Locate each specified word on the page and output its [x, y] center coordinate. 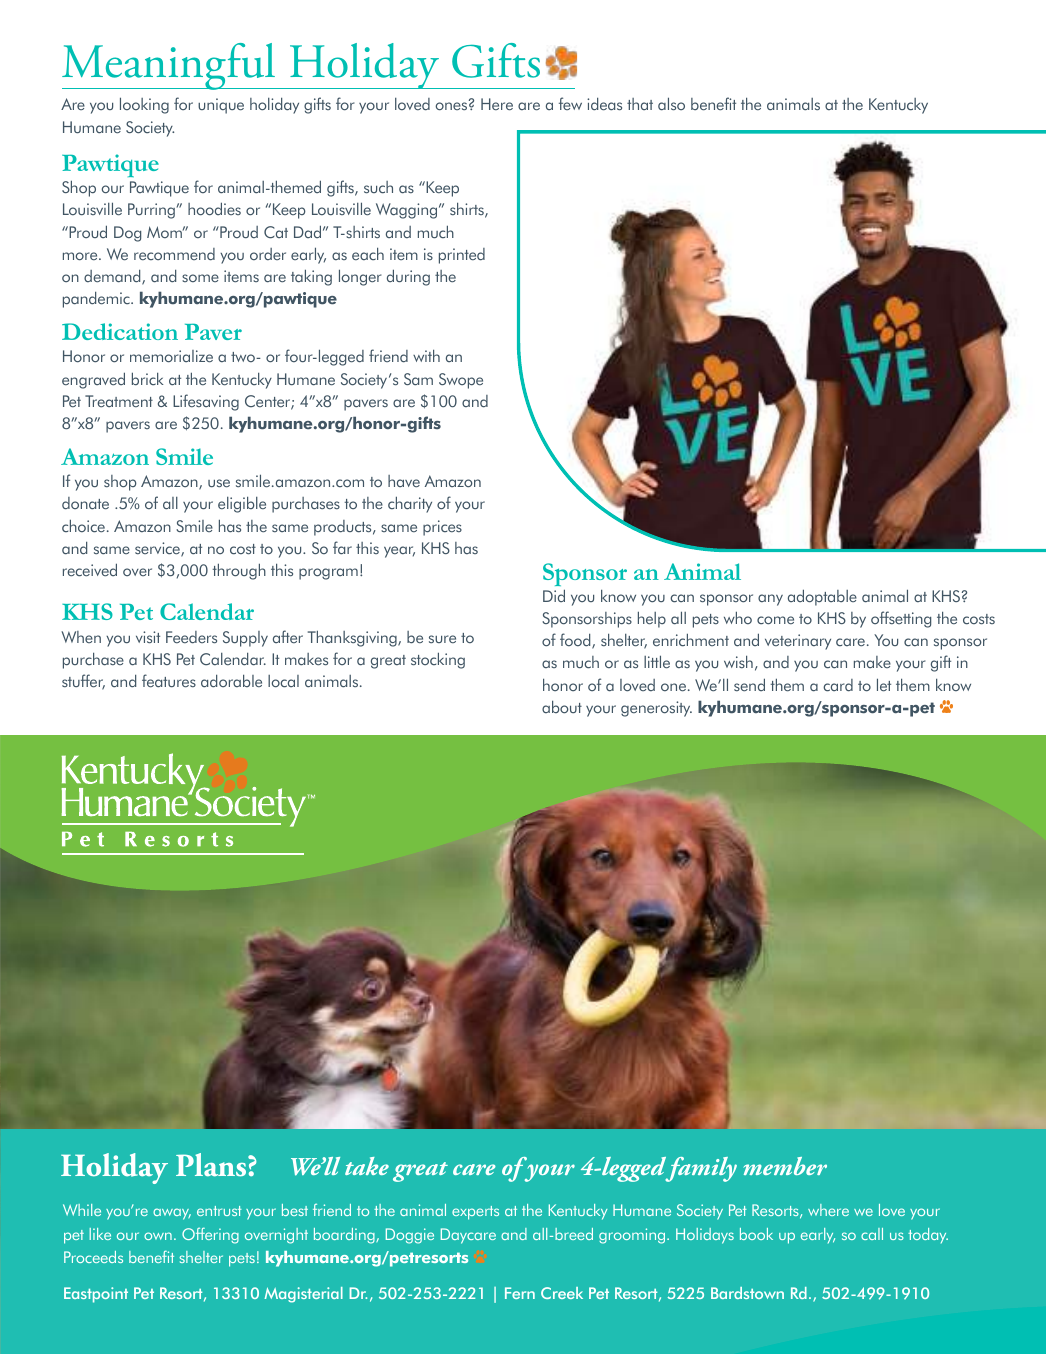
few [570, 103]
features [169, 681]
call [872, 1234]
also [671, 104]
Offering [210, 1235]
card [838, 685]
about [562, 707]
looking [144, 105]
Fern [520, 1293]
